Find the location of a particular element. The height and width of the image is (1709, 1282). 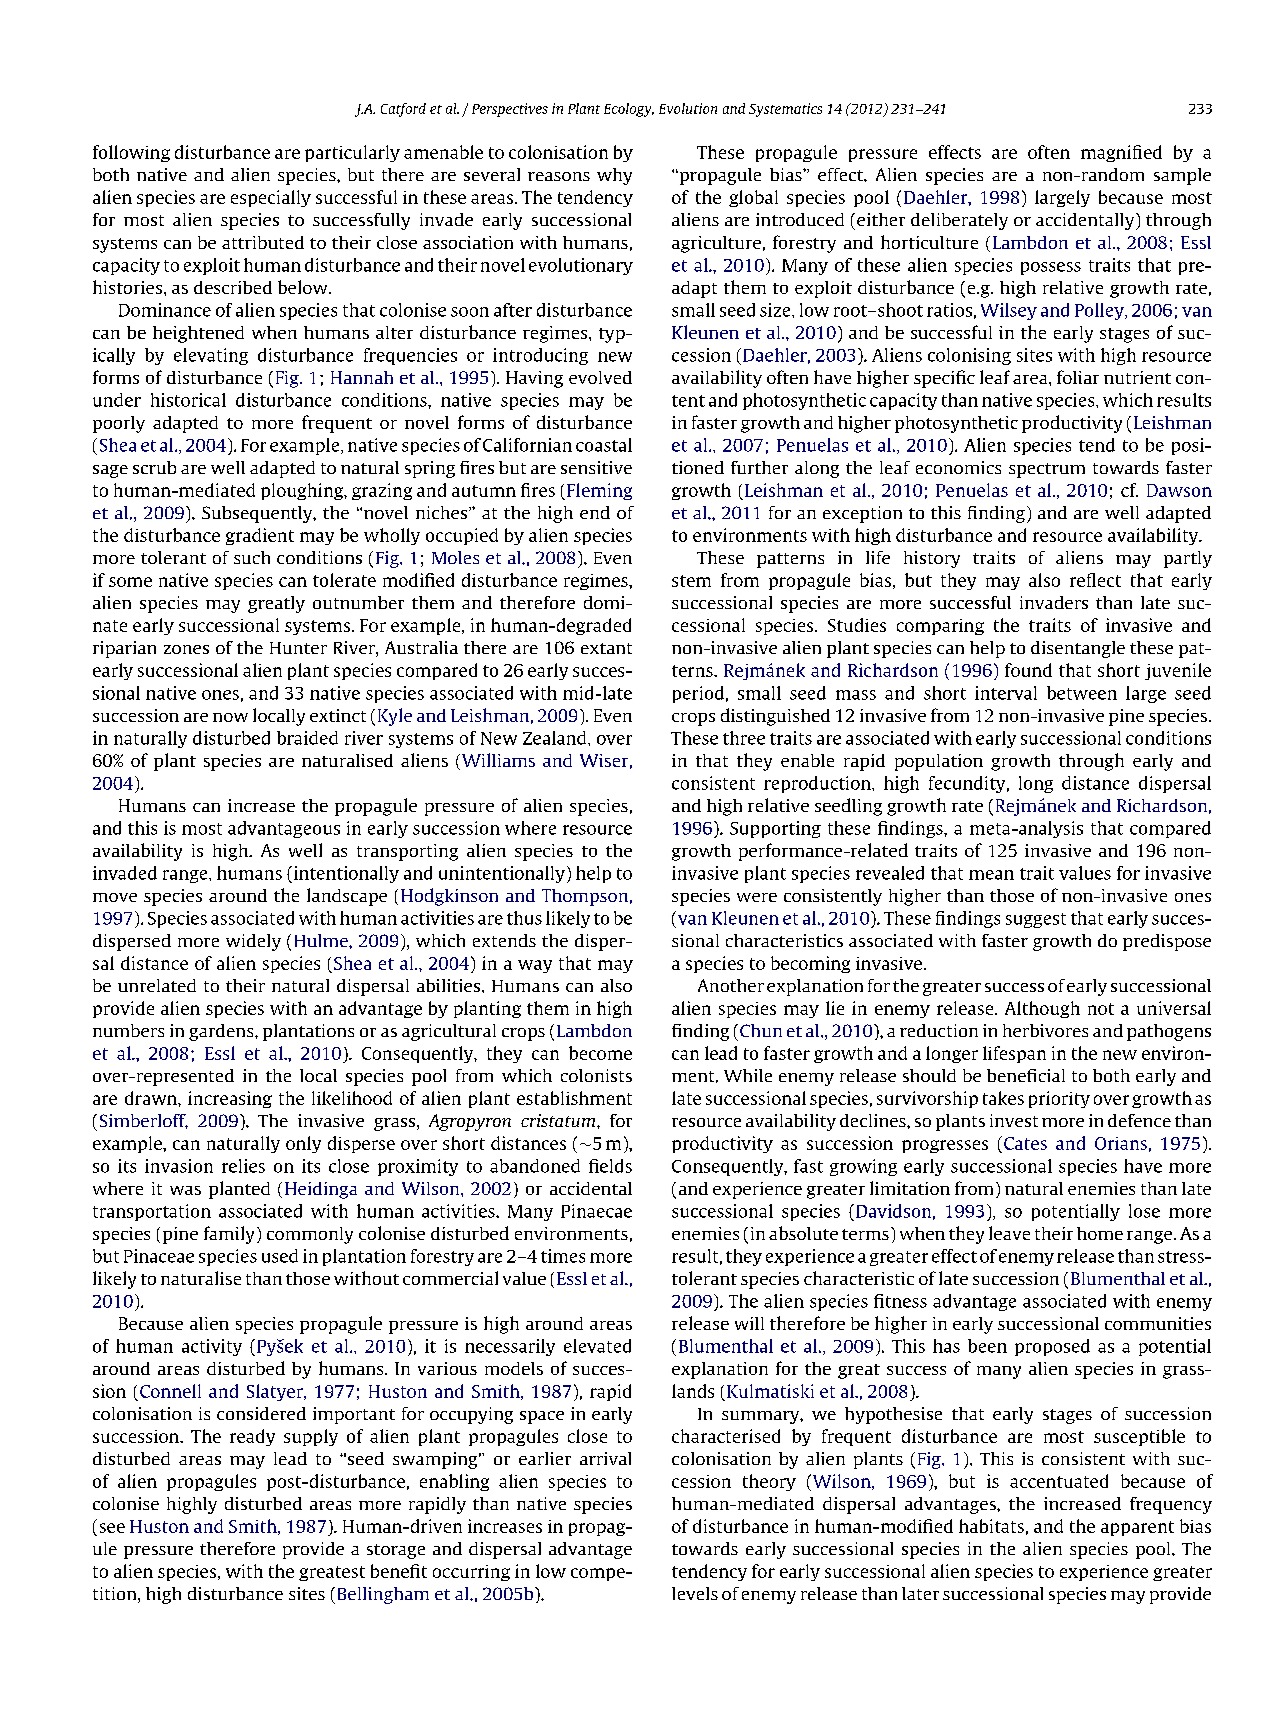

sample is located at coordinates (1182, 176).
